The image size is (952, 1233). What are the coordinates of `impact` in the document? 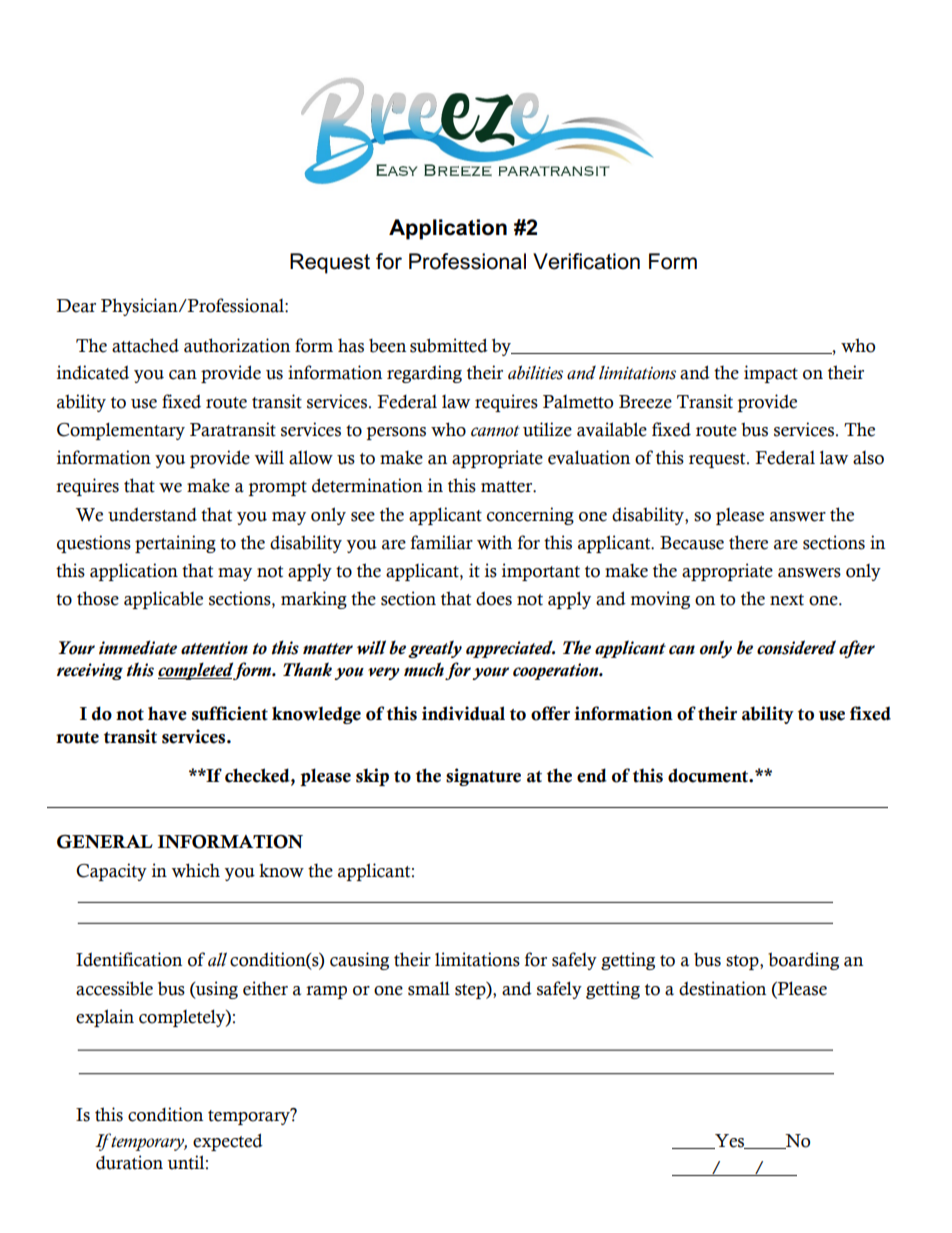 It's located at (771, 374).
